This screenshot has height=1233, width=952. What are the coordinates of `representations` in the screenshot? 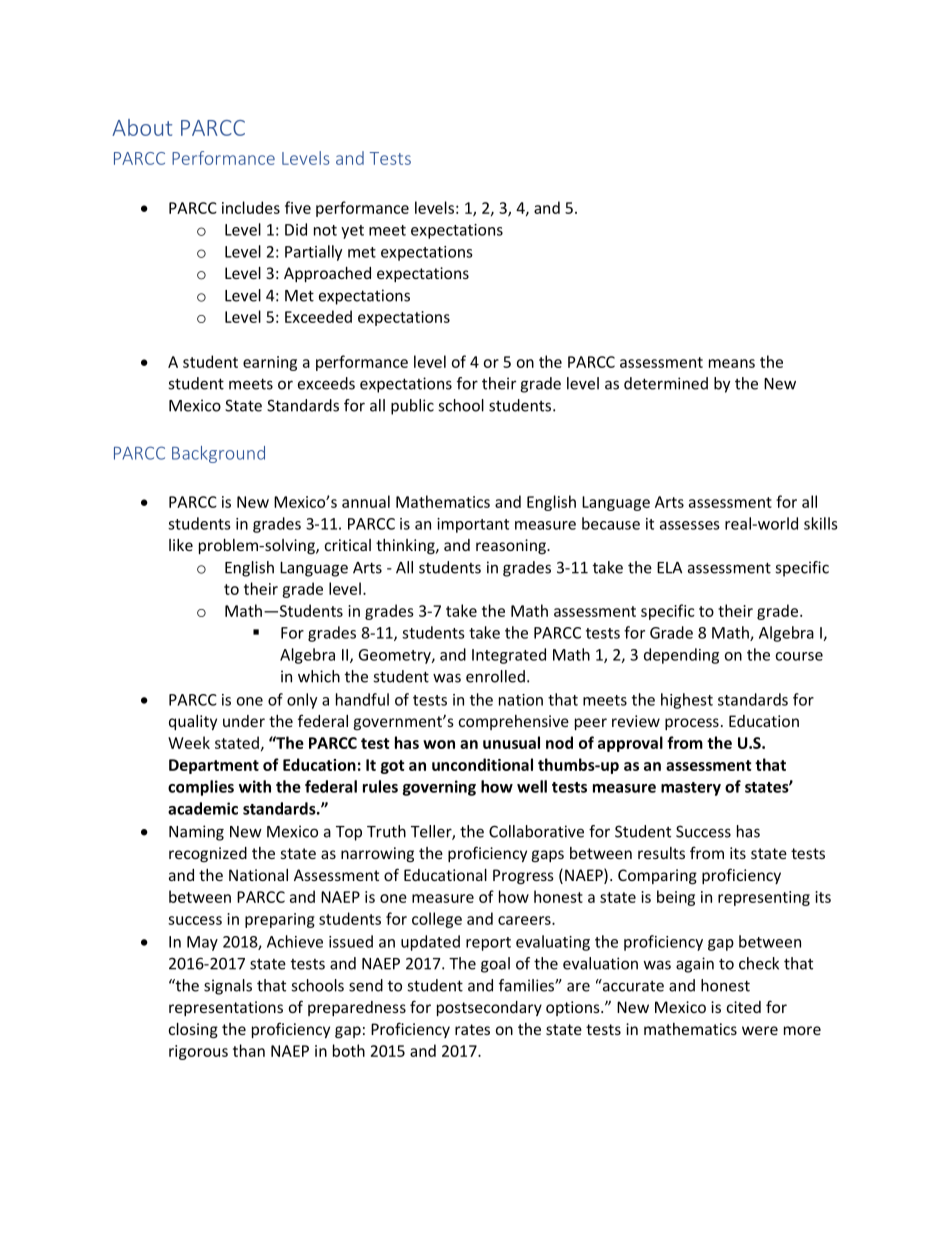 It's located at (226, 1008).
